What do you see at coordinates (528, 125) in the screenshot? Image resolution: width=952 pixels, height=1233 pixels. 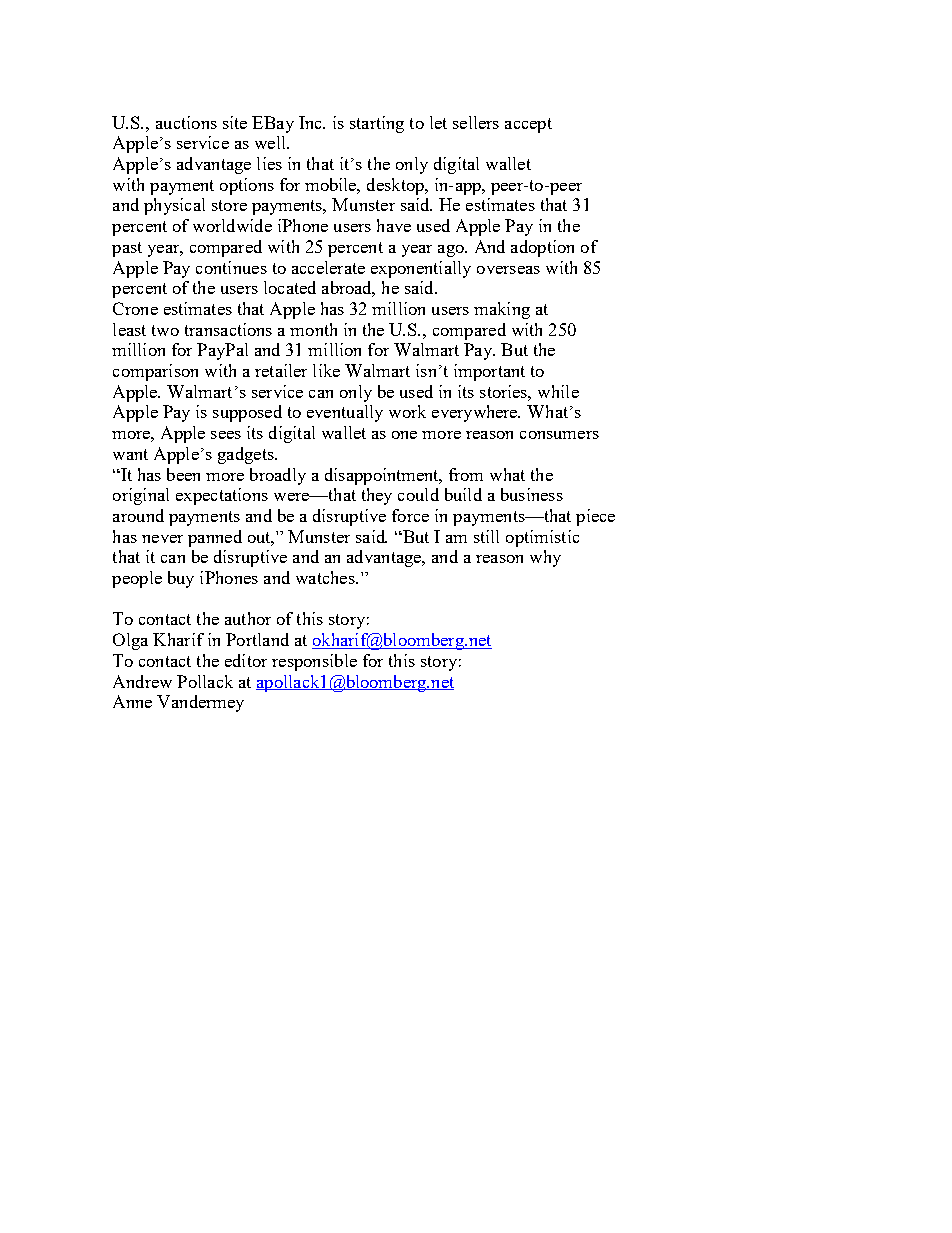 I see `accept` at bounding box center [528, 125].
